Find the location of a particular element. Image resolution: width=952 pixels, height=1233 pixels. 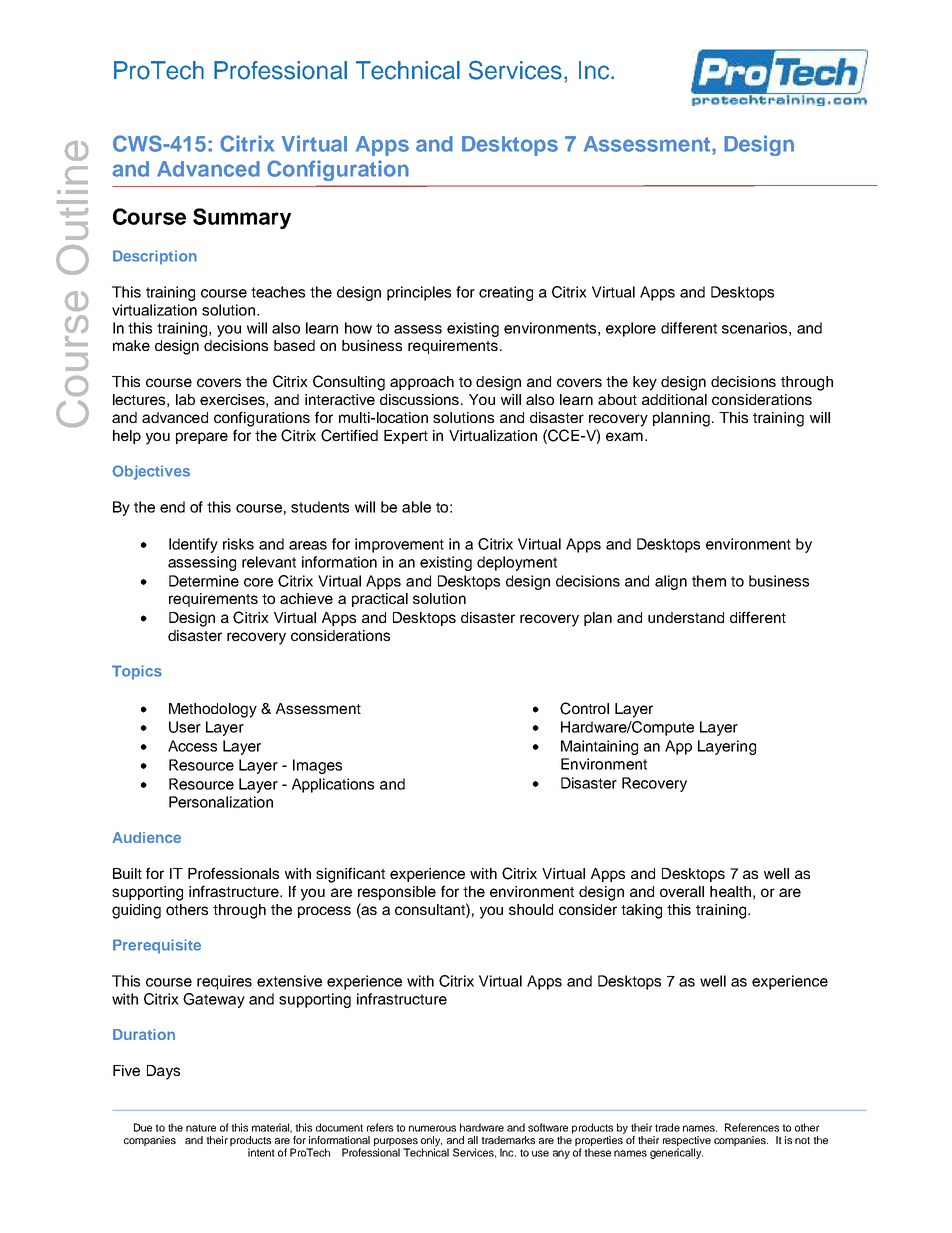

nature is located at coordinates (201, 1128).
